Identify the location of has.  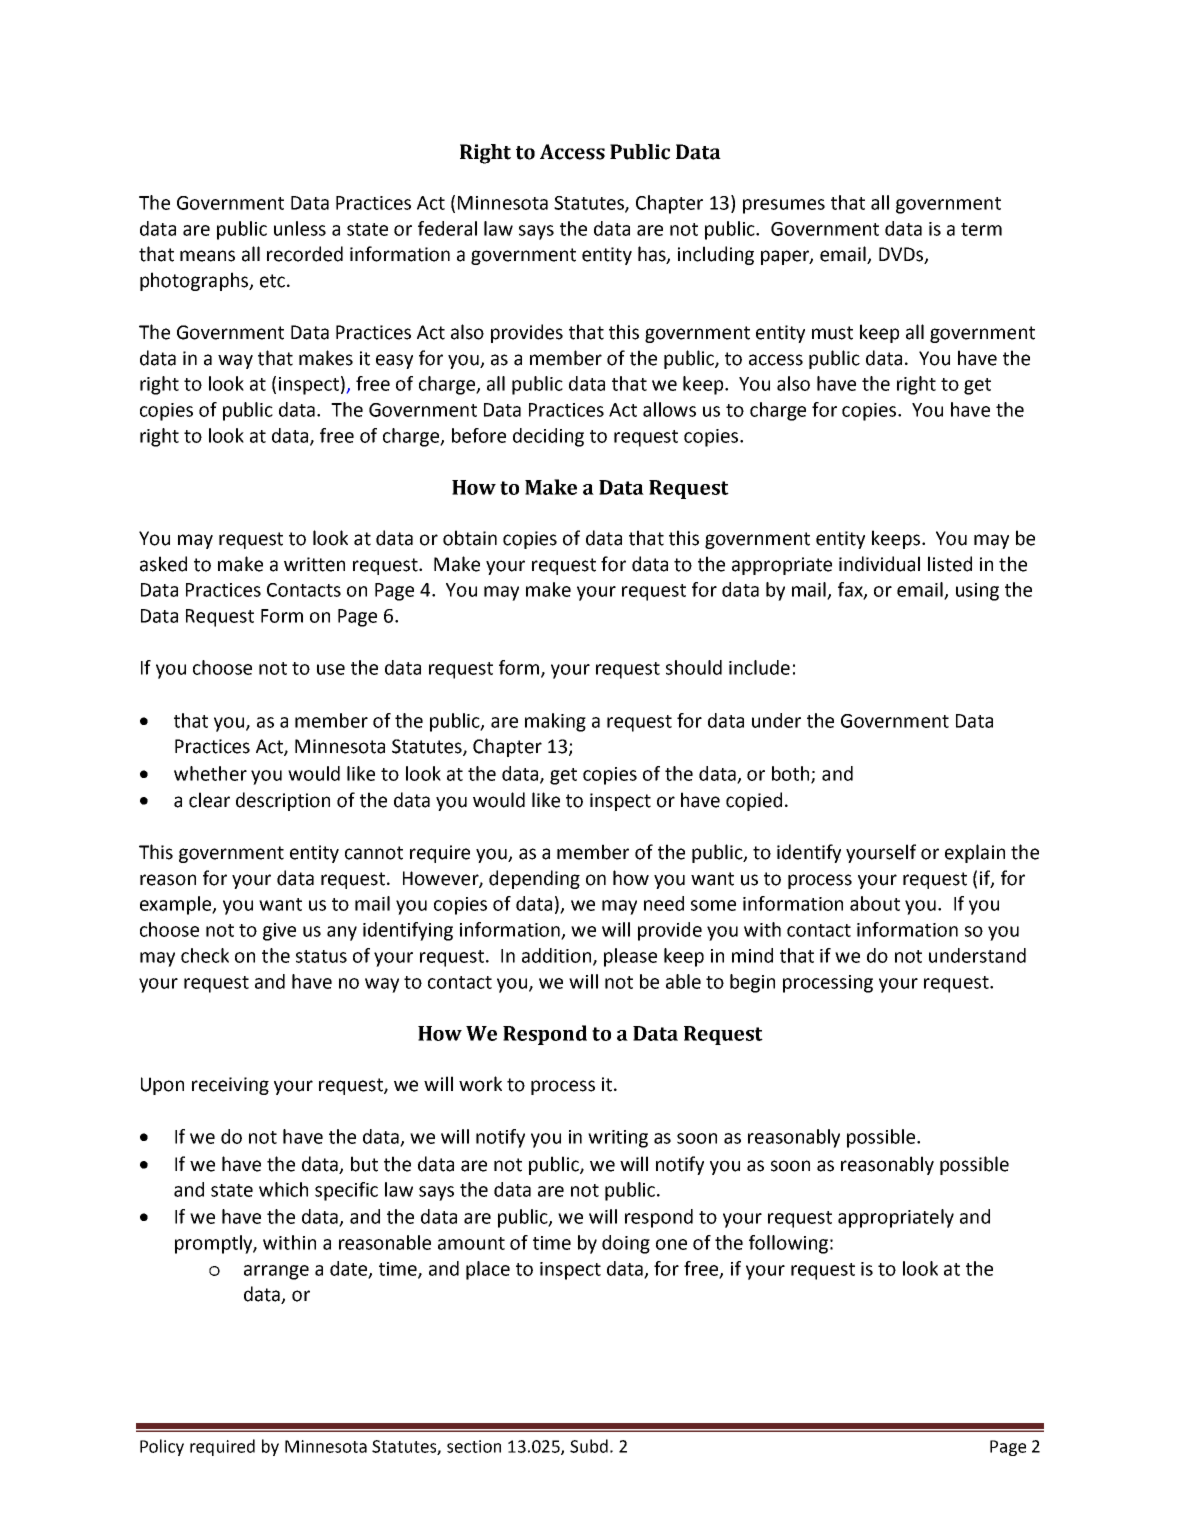
(653, 255).
